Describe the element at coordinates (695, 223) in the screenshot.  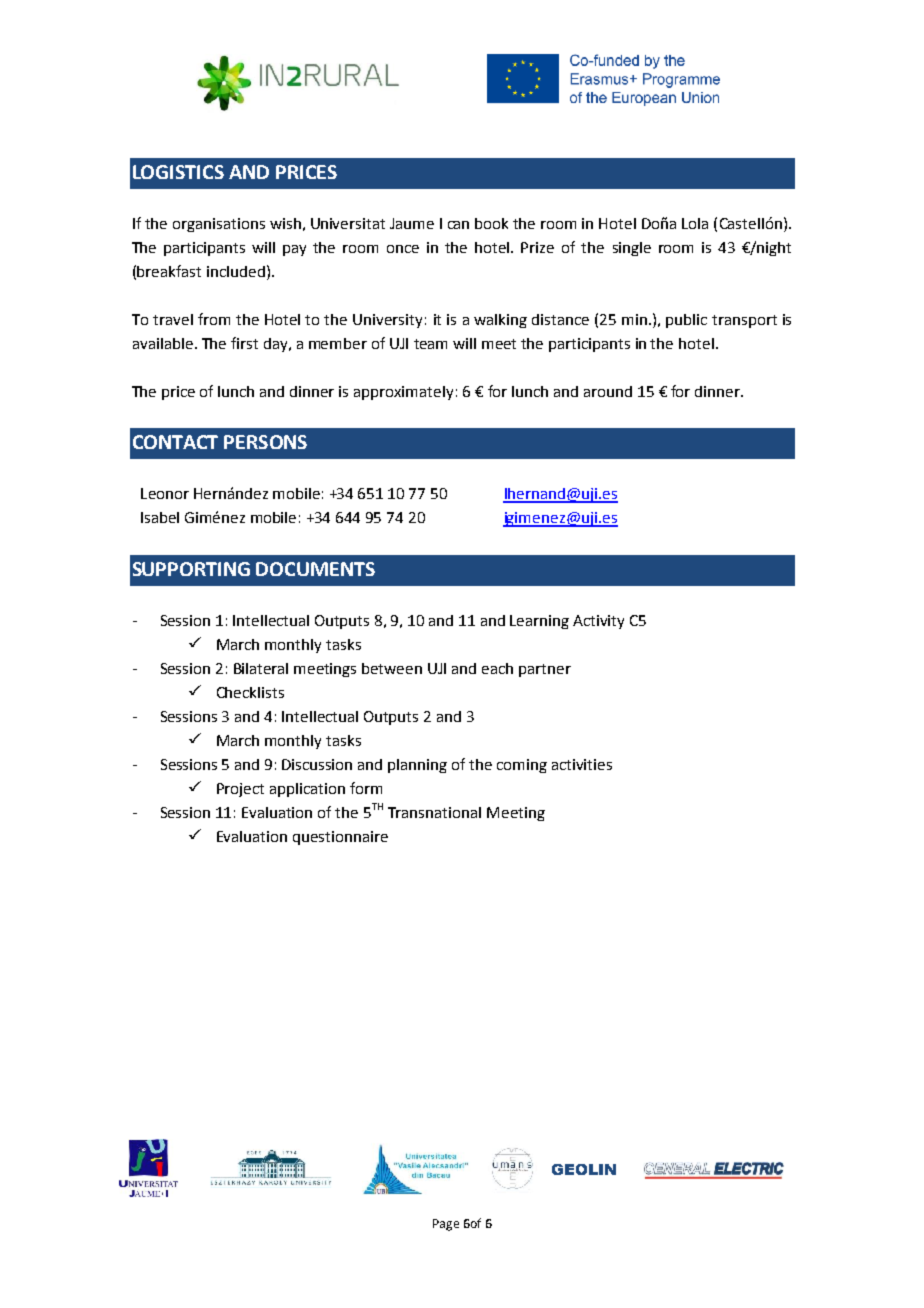
I see `Lola` at that location.
